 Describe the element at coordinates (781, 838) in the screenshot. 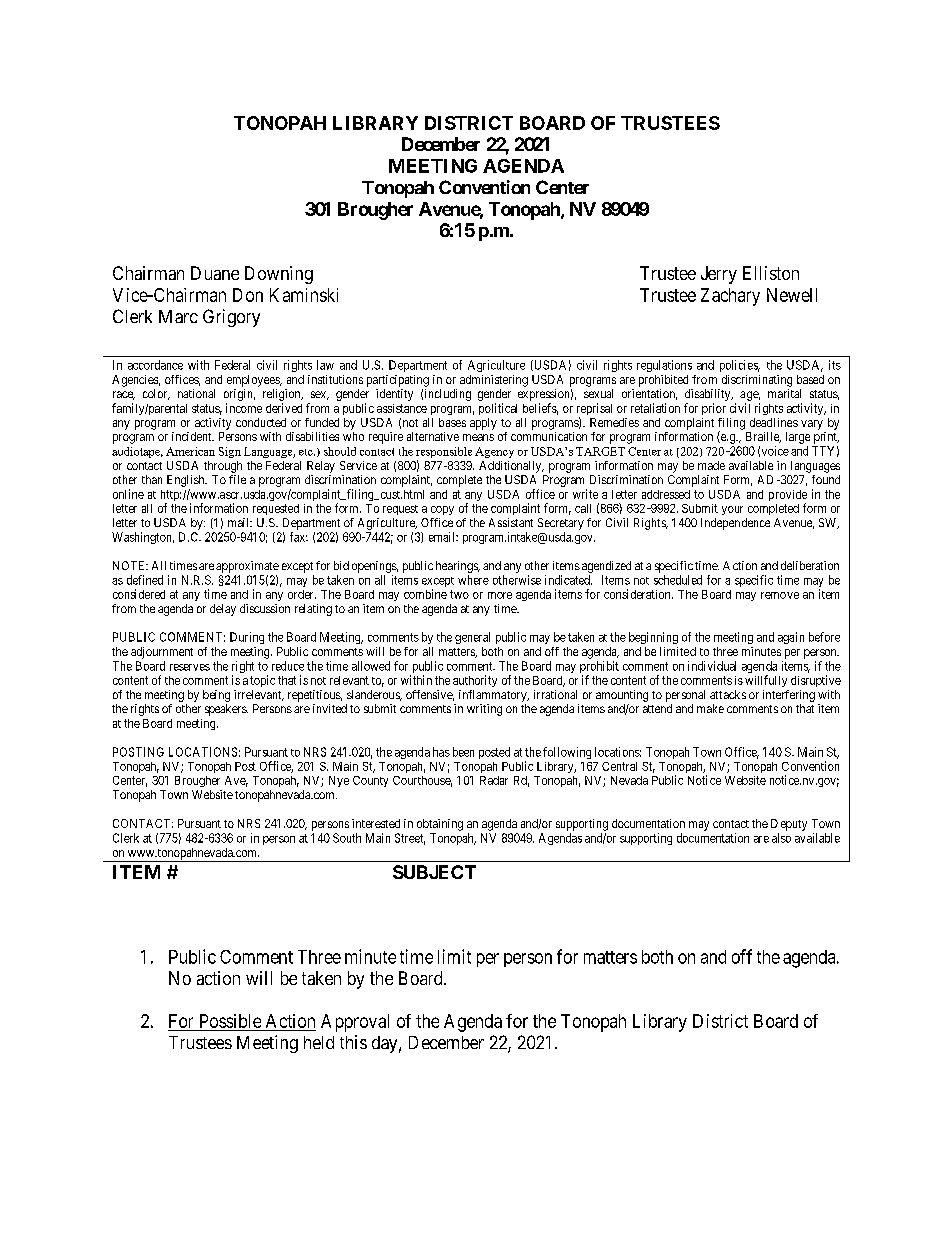

I see `also` at that location.
